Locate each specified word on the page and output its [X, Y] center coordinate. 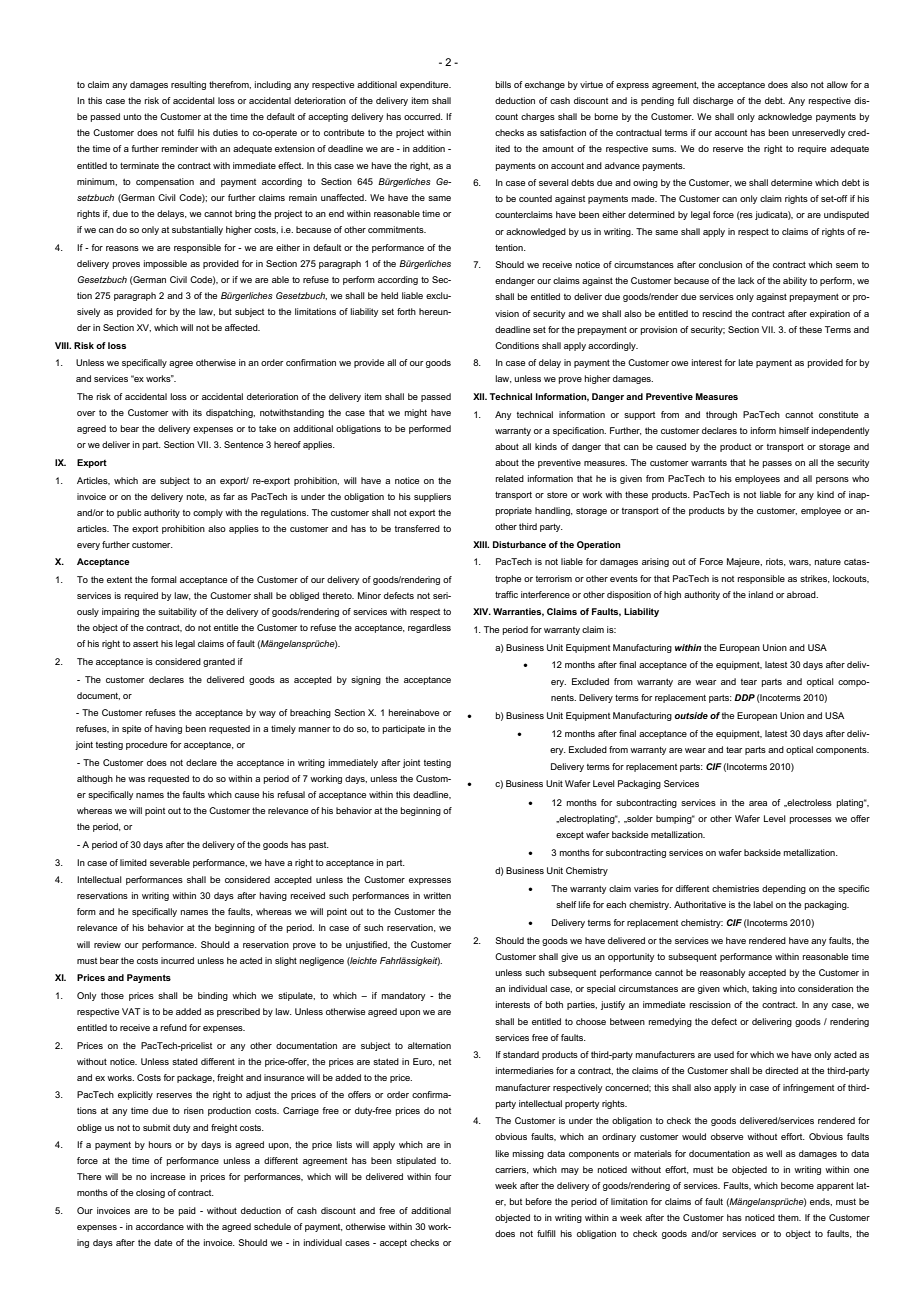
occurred [423, 116]
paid [187, 1211]
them [789, 1217]
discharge [713, 101]
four [443, 1176]
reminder [180, 148]
